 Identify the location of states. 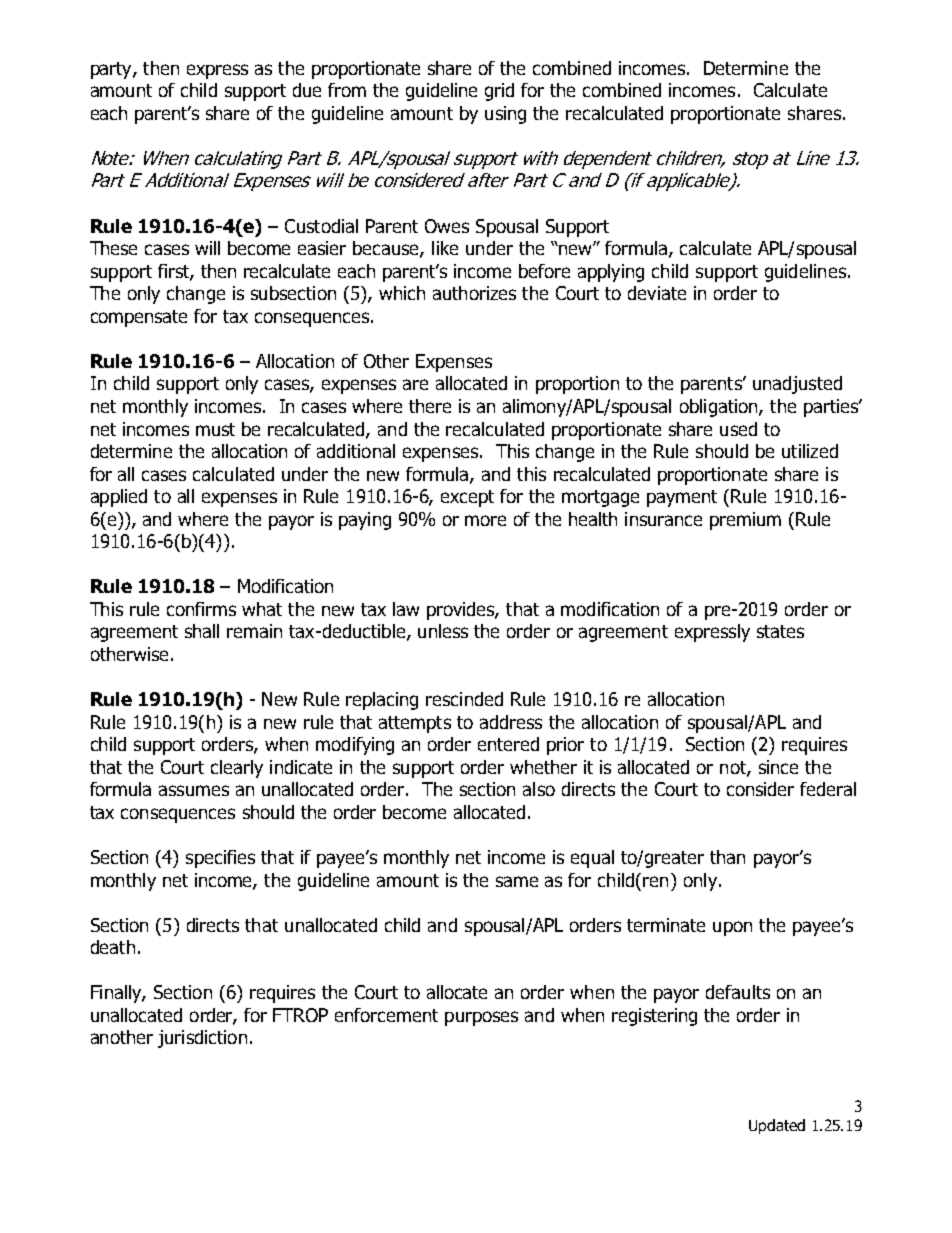
(780, 631).
